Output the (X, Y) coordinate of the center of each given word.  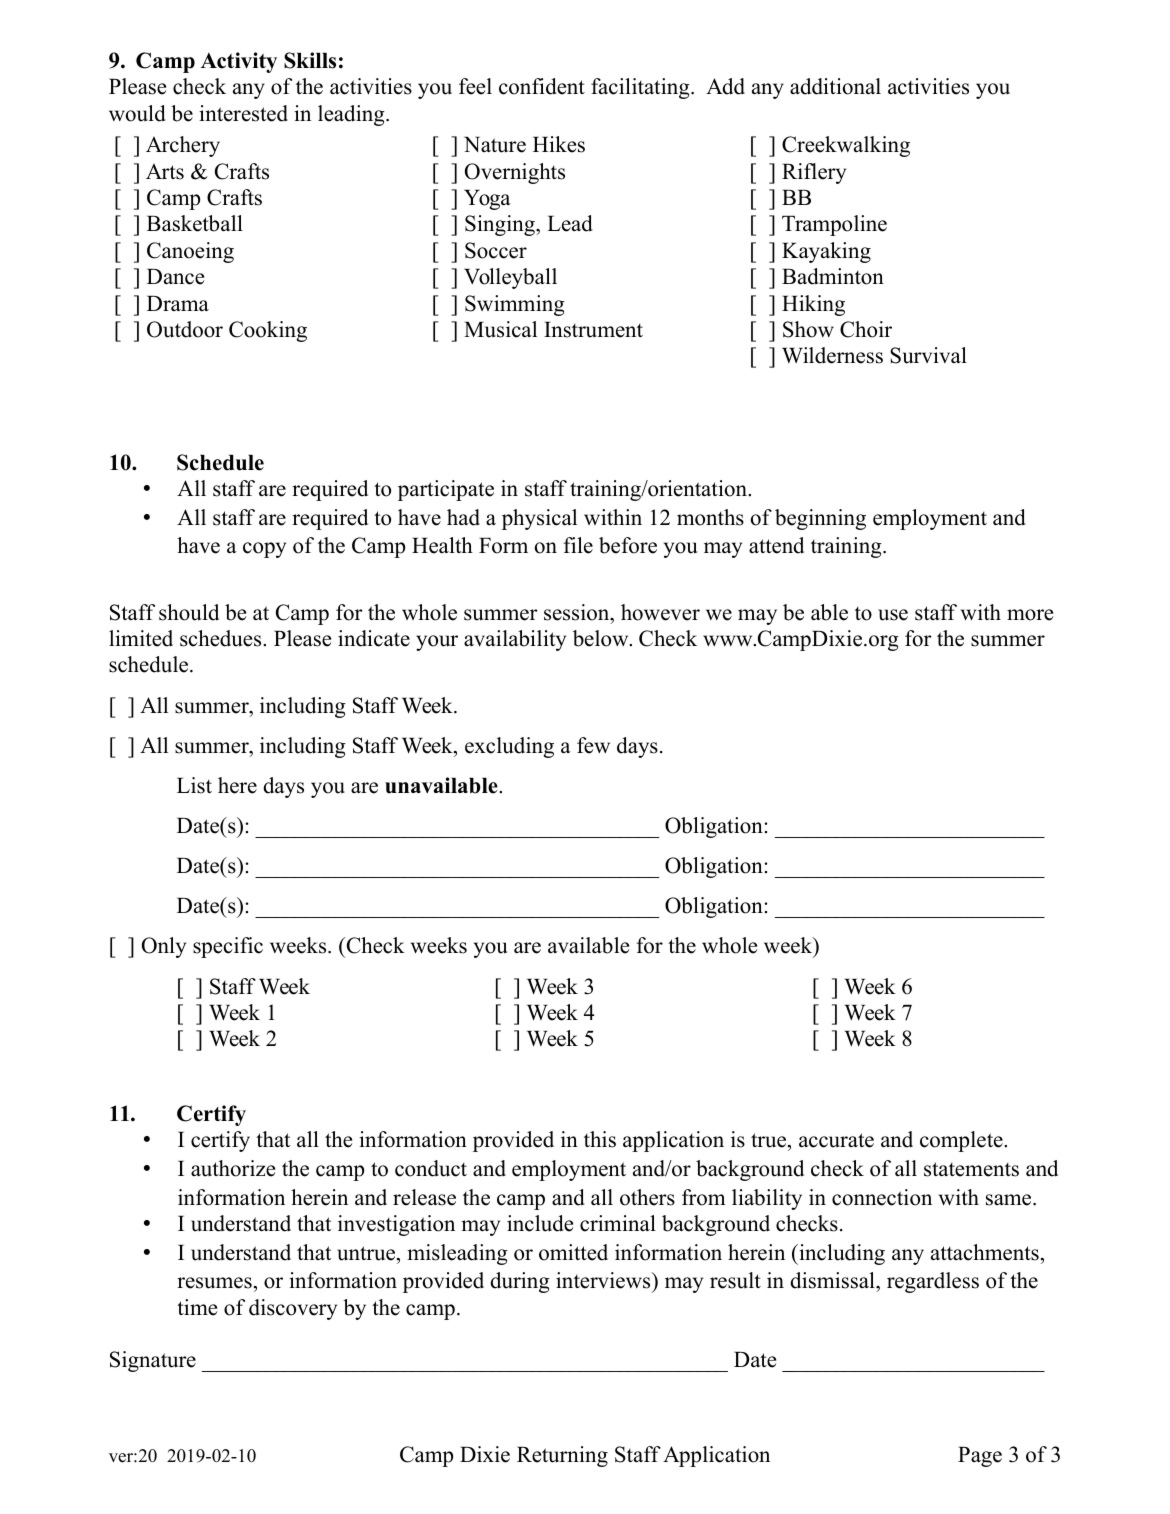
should (189, 612)
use (893, 615)
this (600, 1139)
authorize (233, 1168)
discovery (293, 1309)
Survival (928, 355)
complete (962, 1141)
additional (835, 86)
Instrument (593, 330)
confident (542, 86)
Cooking (268, 331)
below (602, 638)
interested (243, 113)
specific (228, 947)
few (593, 745)
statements (971, 1169)
